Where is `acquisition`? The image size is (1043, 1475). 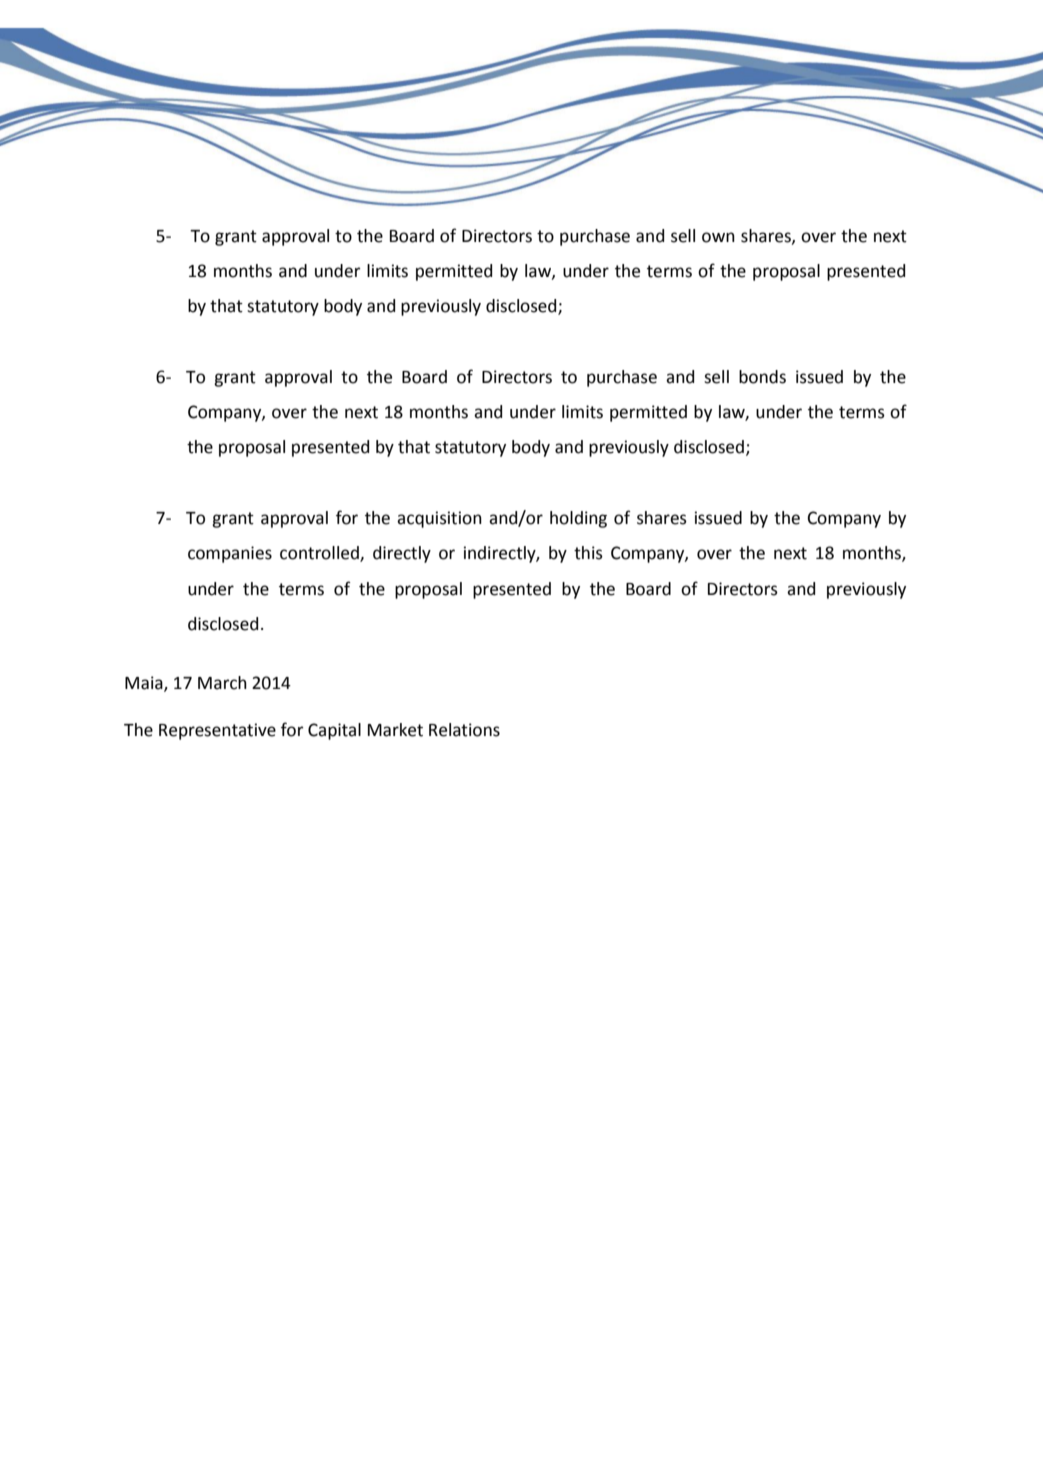 acquisition is located at coordinates (439, 519).
